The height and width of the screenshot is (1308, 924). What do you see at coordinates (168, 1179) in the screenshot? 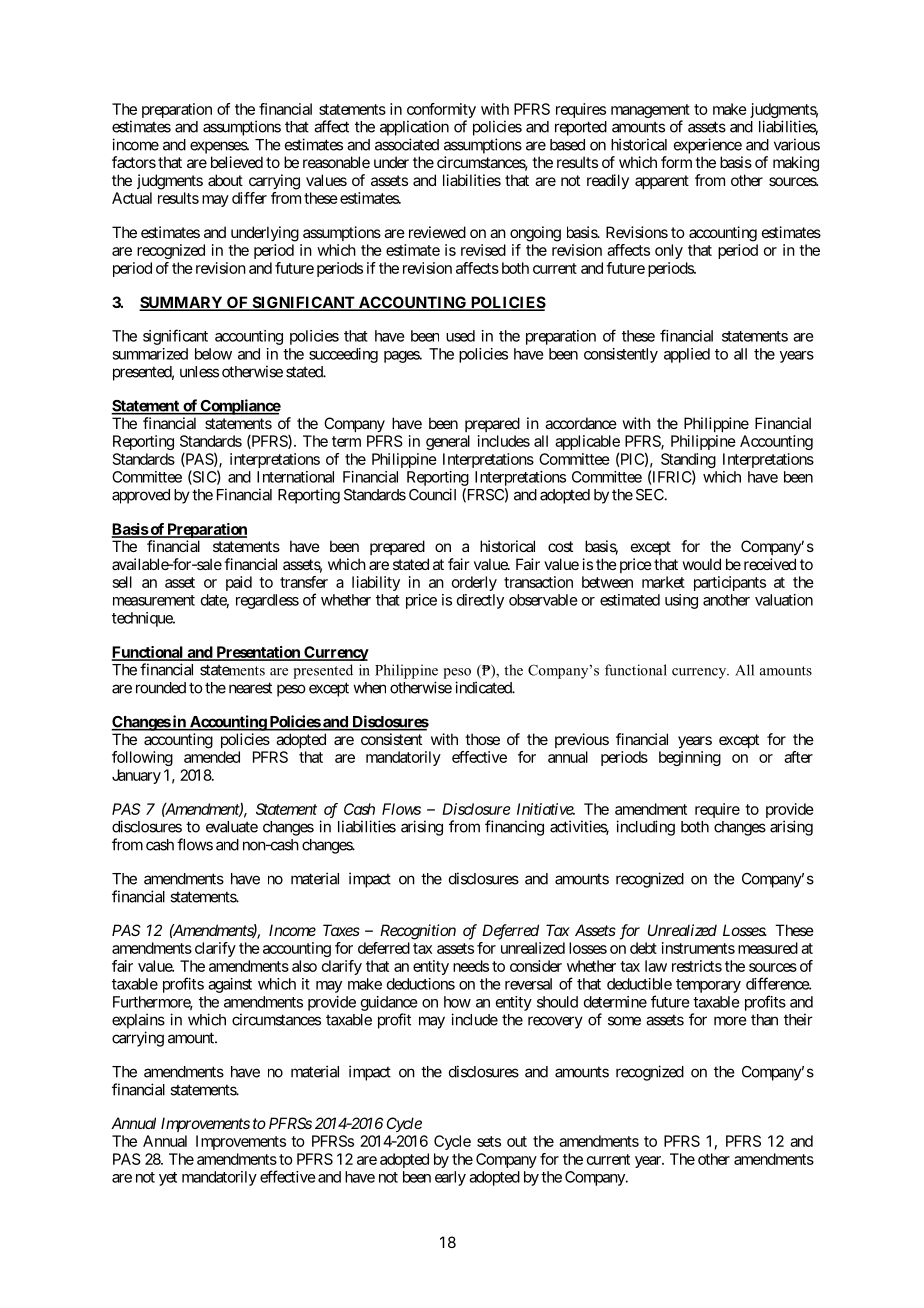
I see `yet` at bounding box center [168, 1179].
